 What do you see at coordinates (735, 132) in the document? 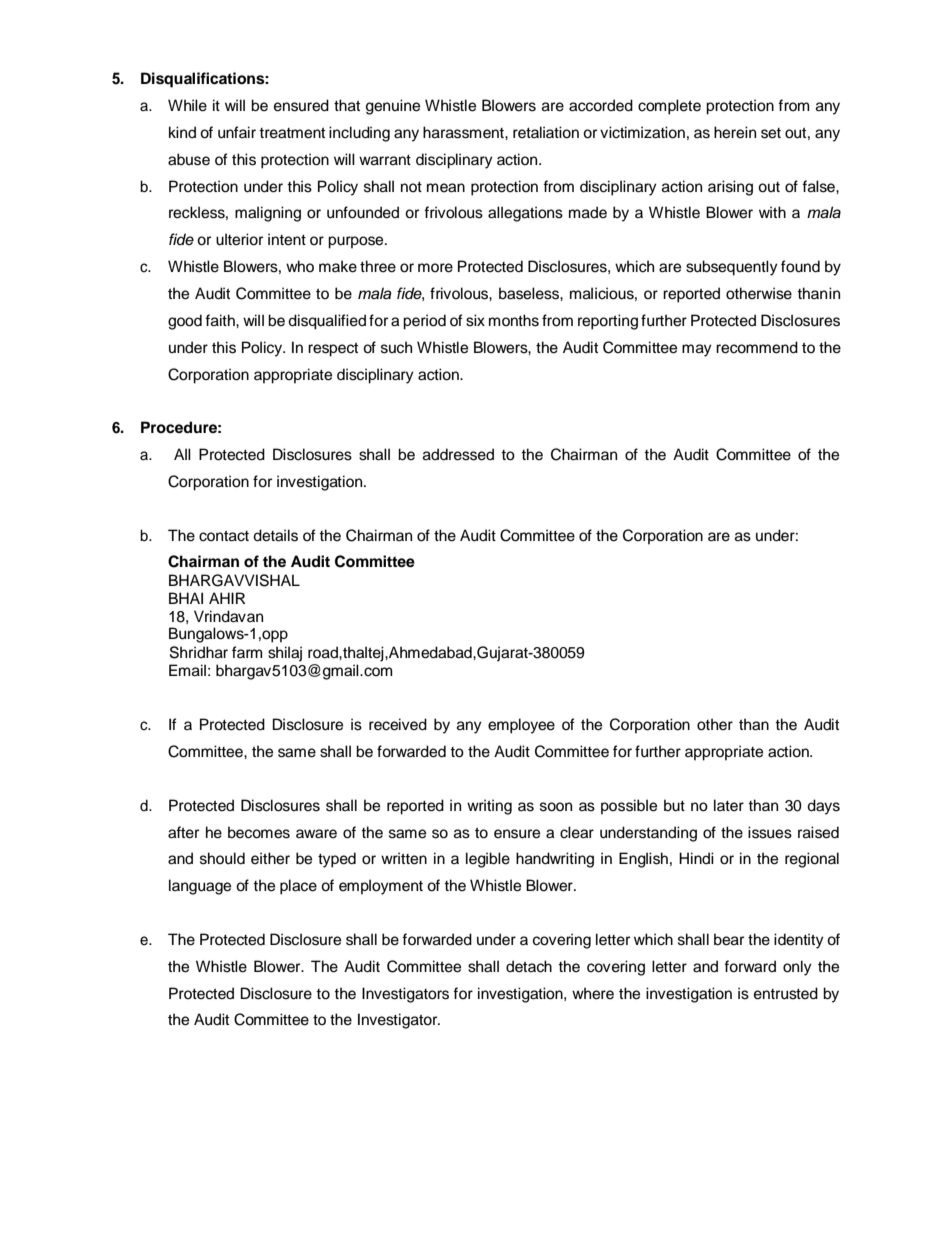
I see `herein` at bounding box center [735, 132].
